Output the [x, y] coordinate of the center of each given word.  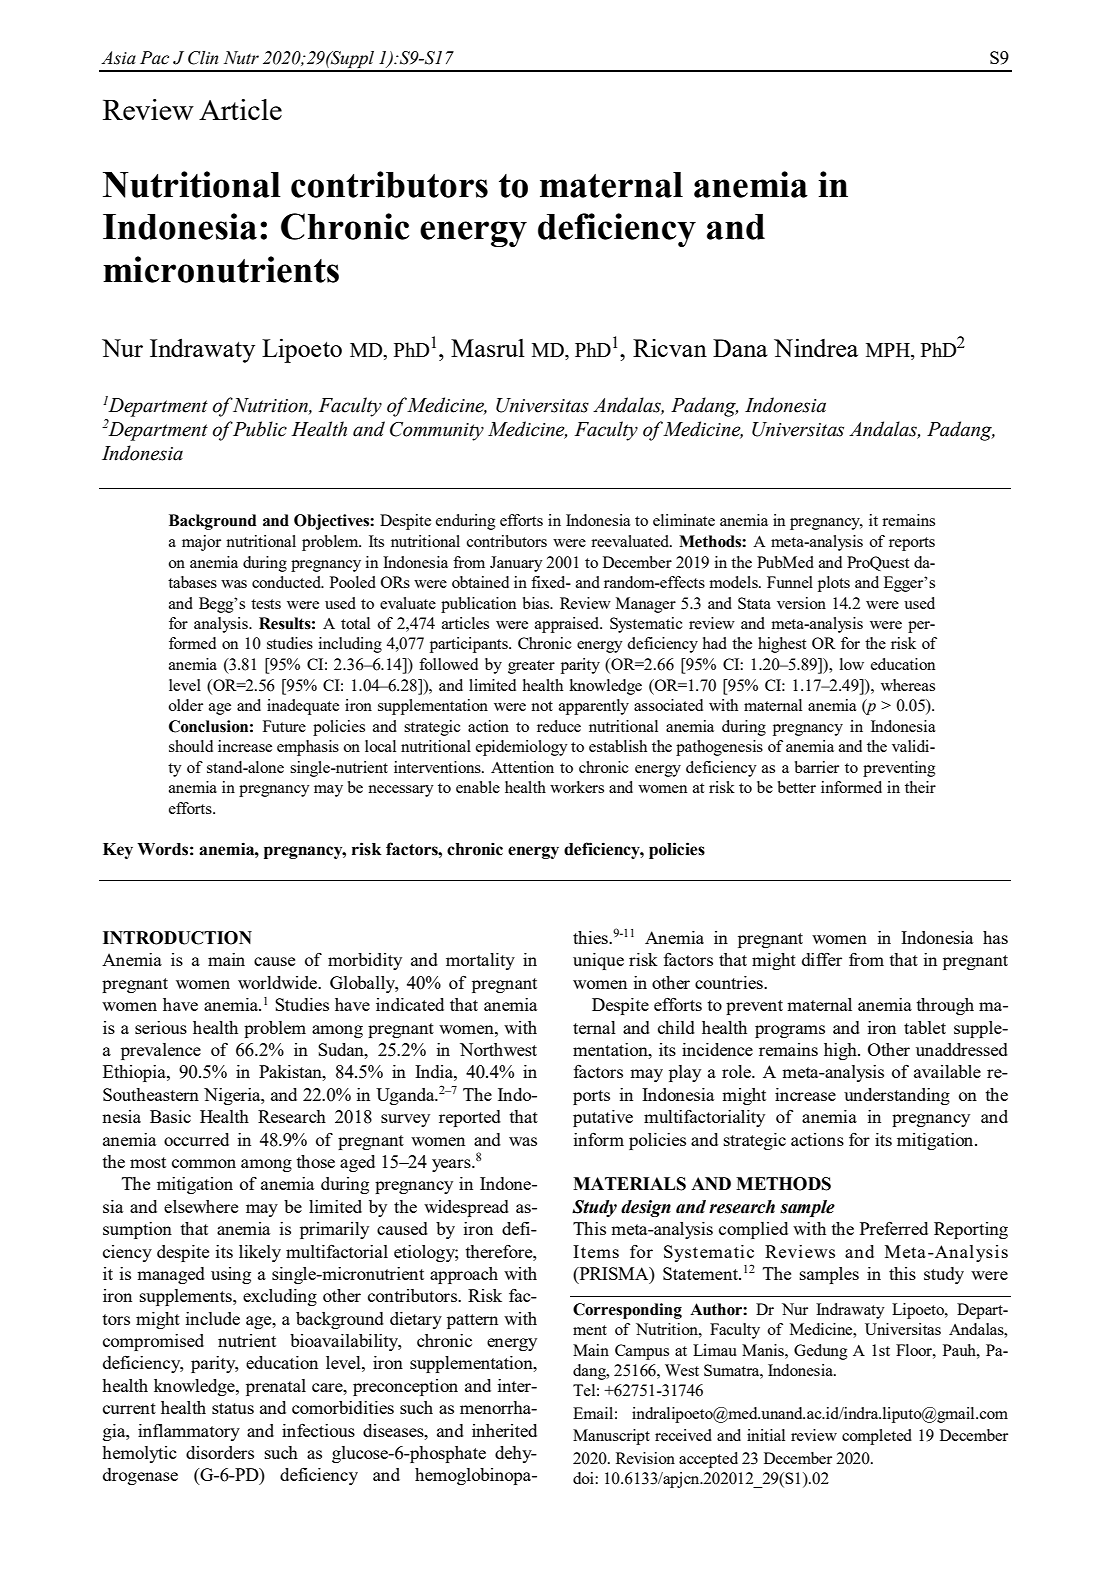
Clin [203, 58]
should [191, 746]
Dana [740, 348]
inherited [504, 1430]
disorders [220, 1452]
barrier [817, 767]
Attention [522, 767]
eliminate [684, 520]
